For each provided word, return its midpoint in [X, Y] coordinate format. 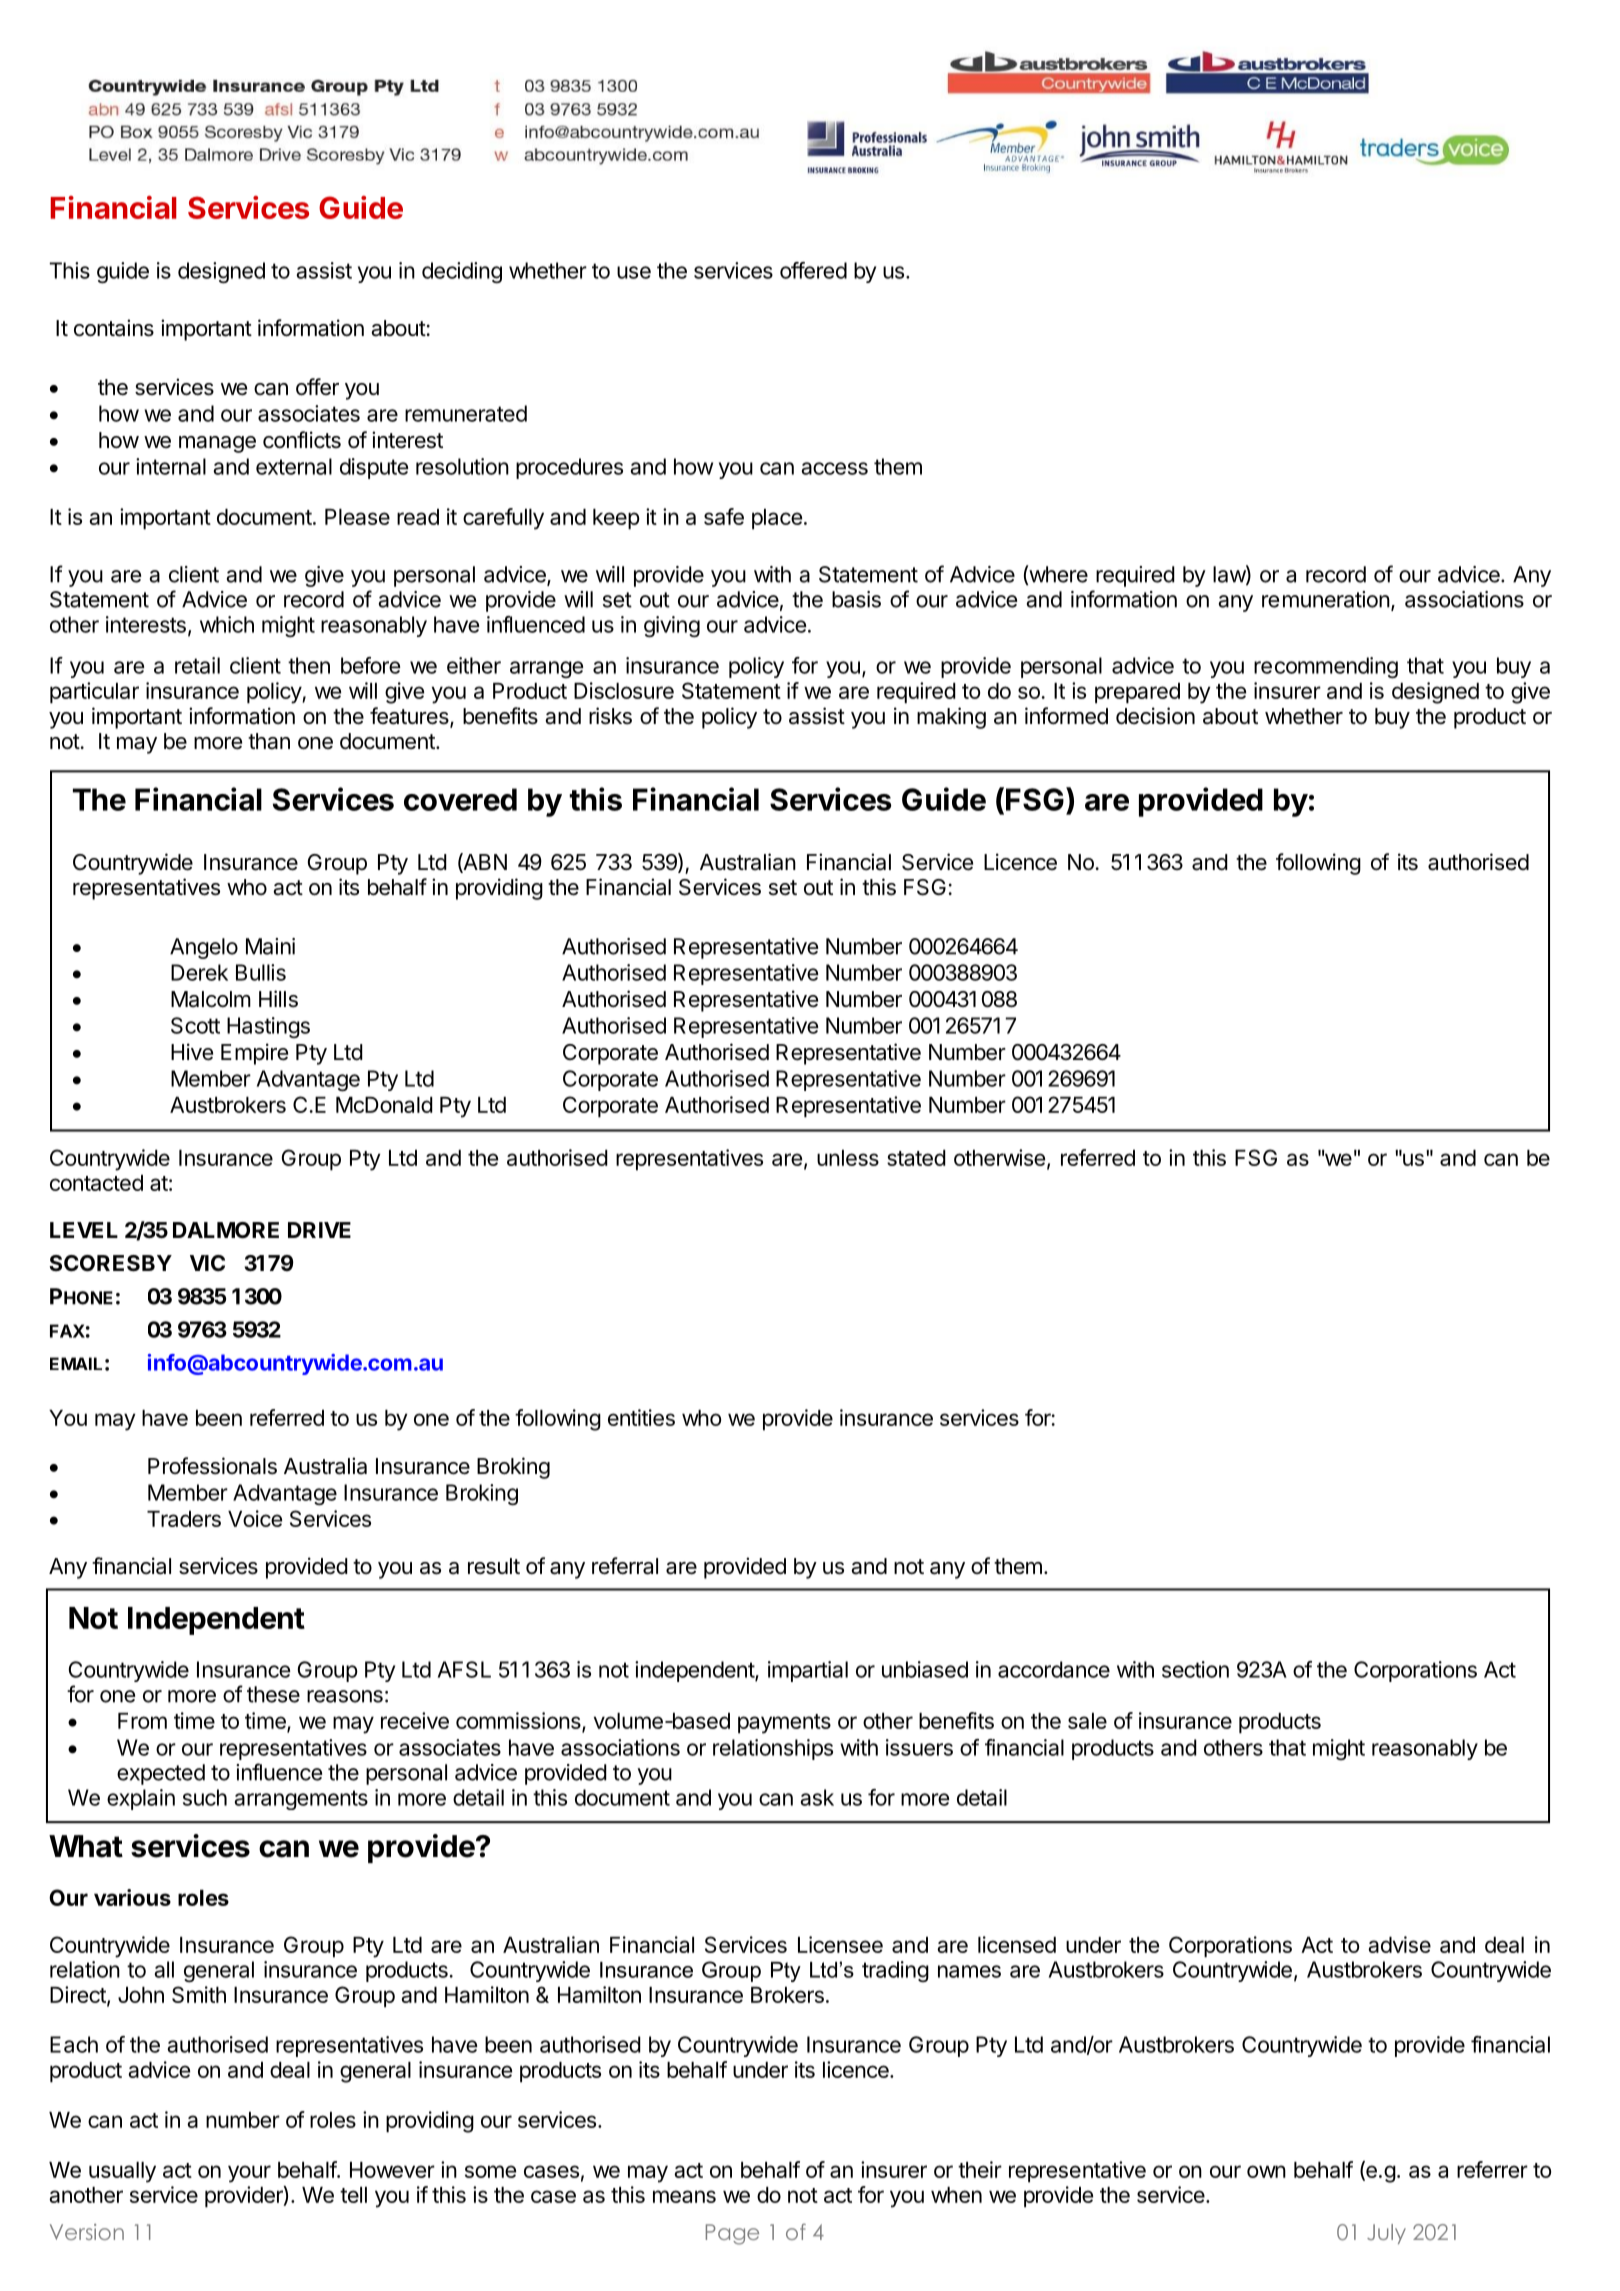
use [634, 272]
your [249, 2174]
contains [114, 328]
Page [732, 2234]
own [1266, 2171]
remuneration [1326, 599]
